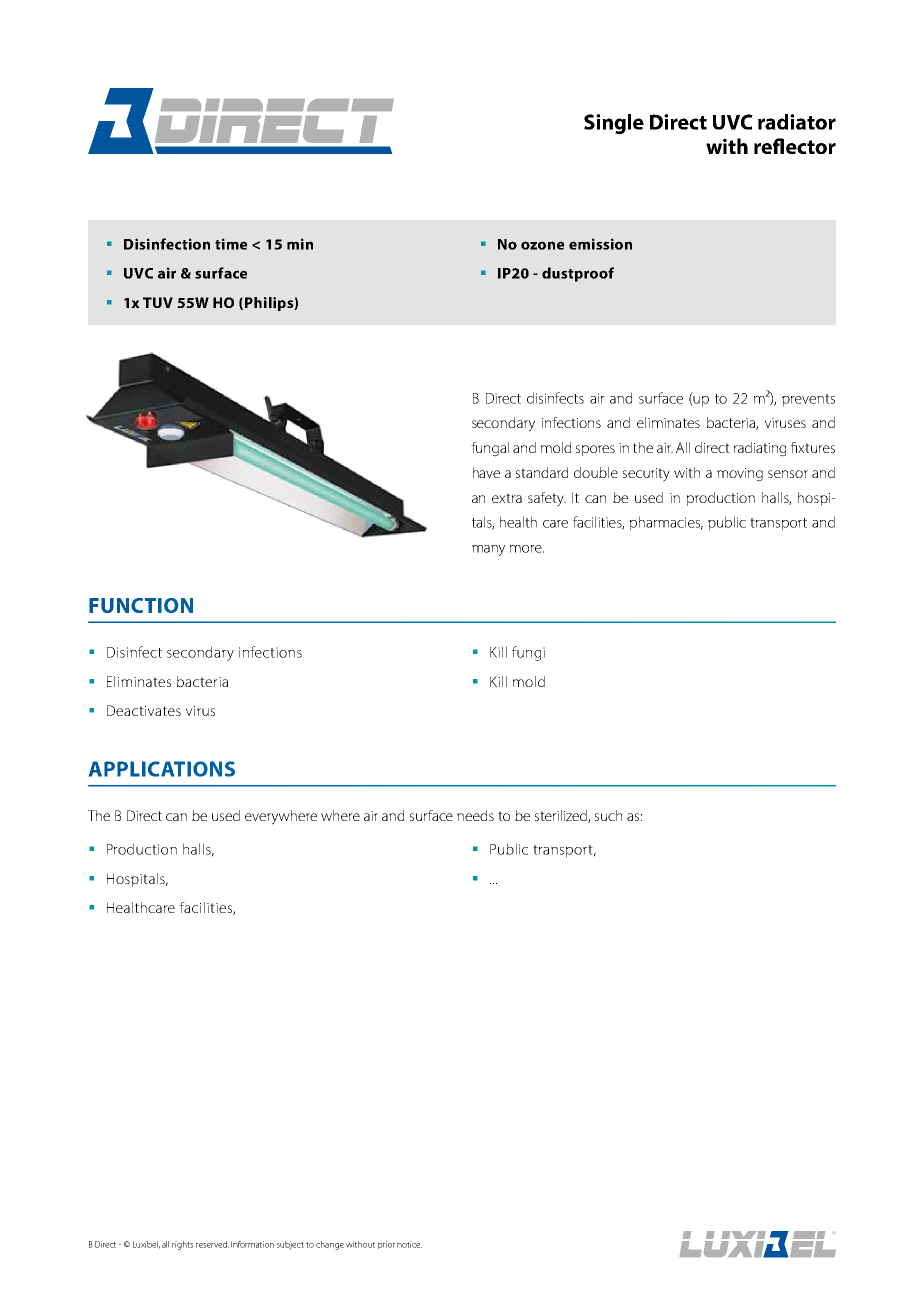  I want to click on APPLICATIONS, so click(162, 769).
